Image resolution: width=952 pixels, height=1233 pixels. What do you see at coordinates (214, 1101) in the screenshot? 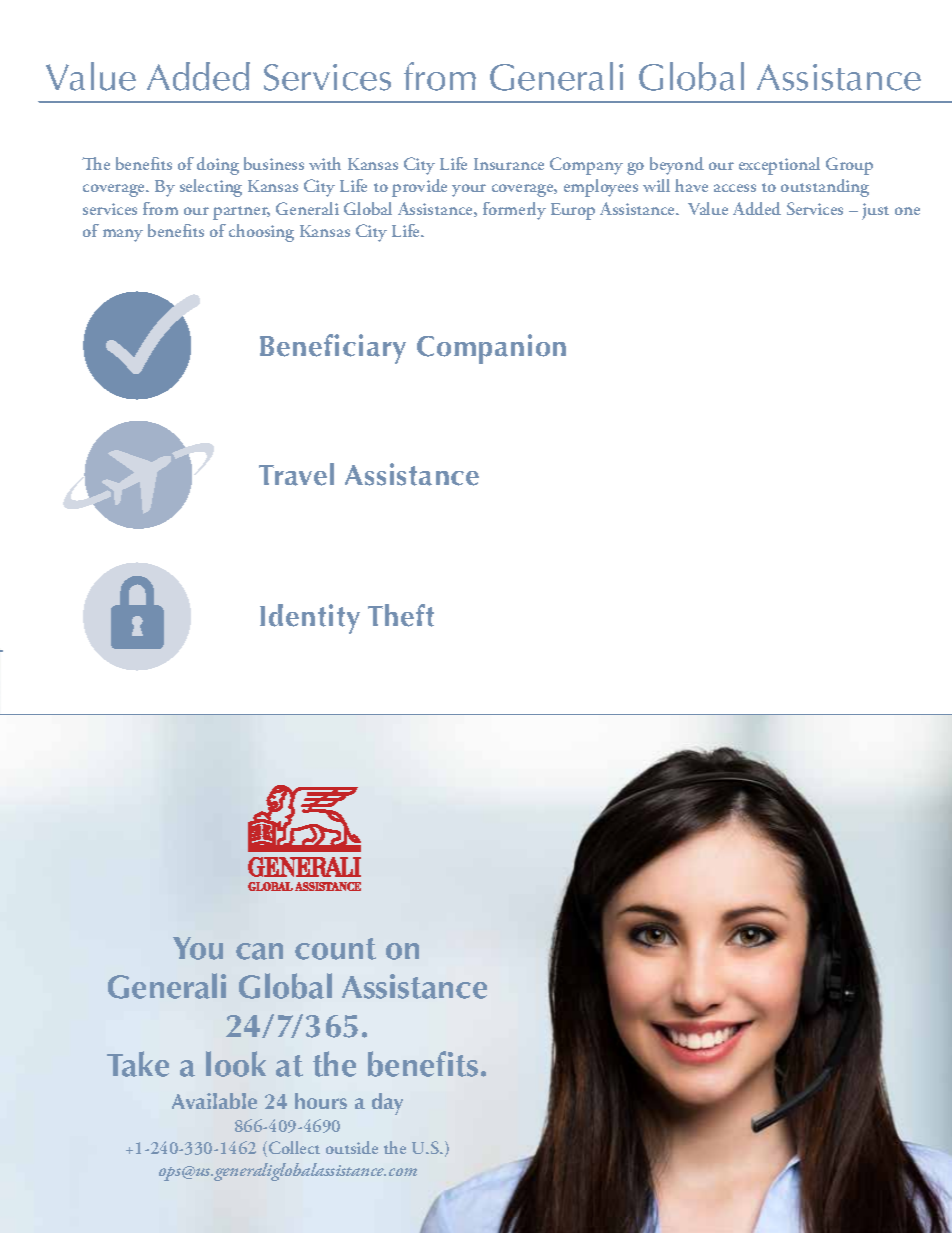
I see `Available` at bounding box center [214, 1101].
